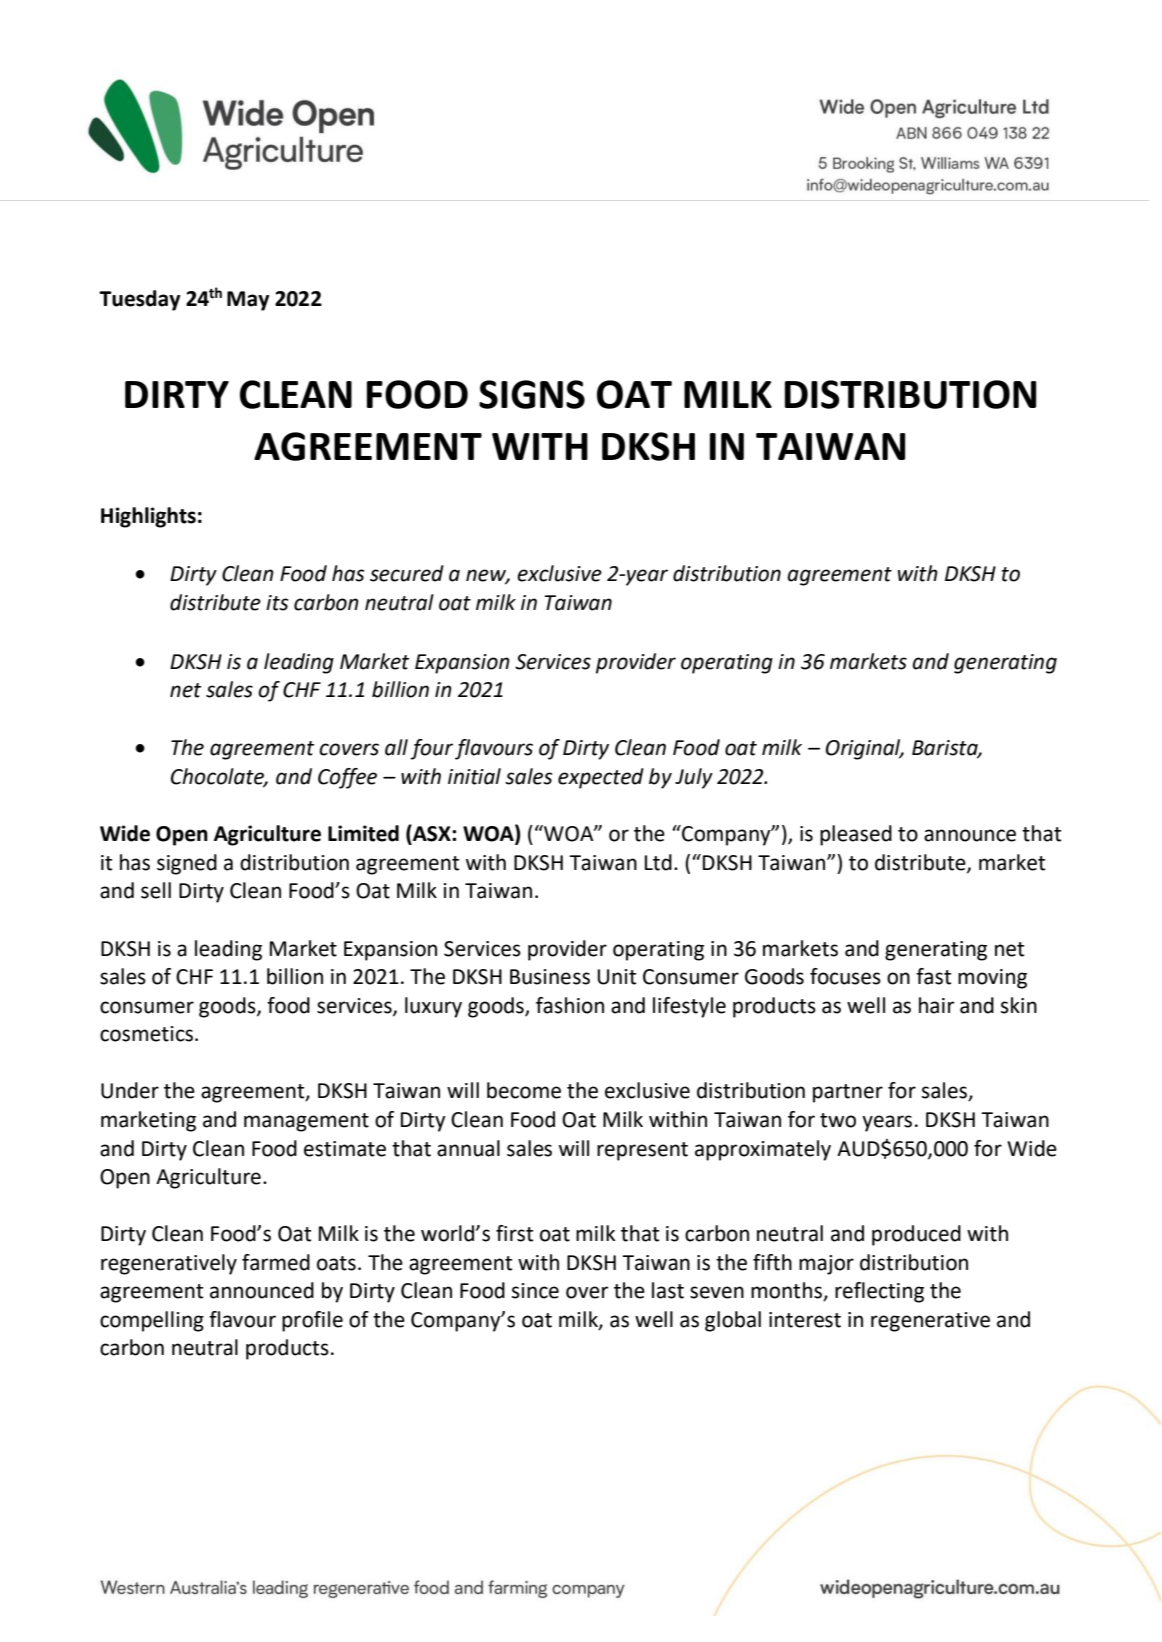  What do you see at coordinates (407, 573) in the screenshot?
I see `secured` at bounding box center [407, 573].
